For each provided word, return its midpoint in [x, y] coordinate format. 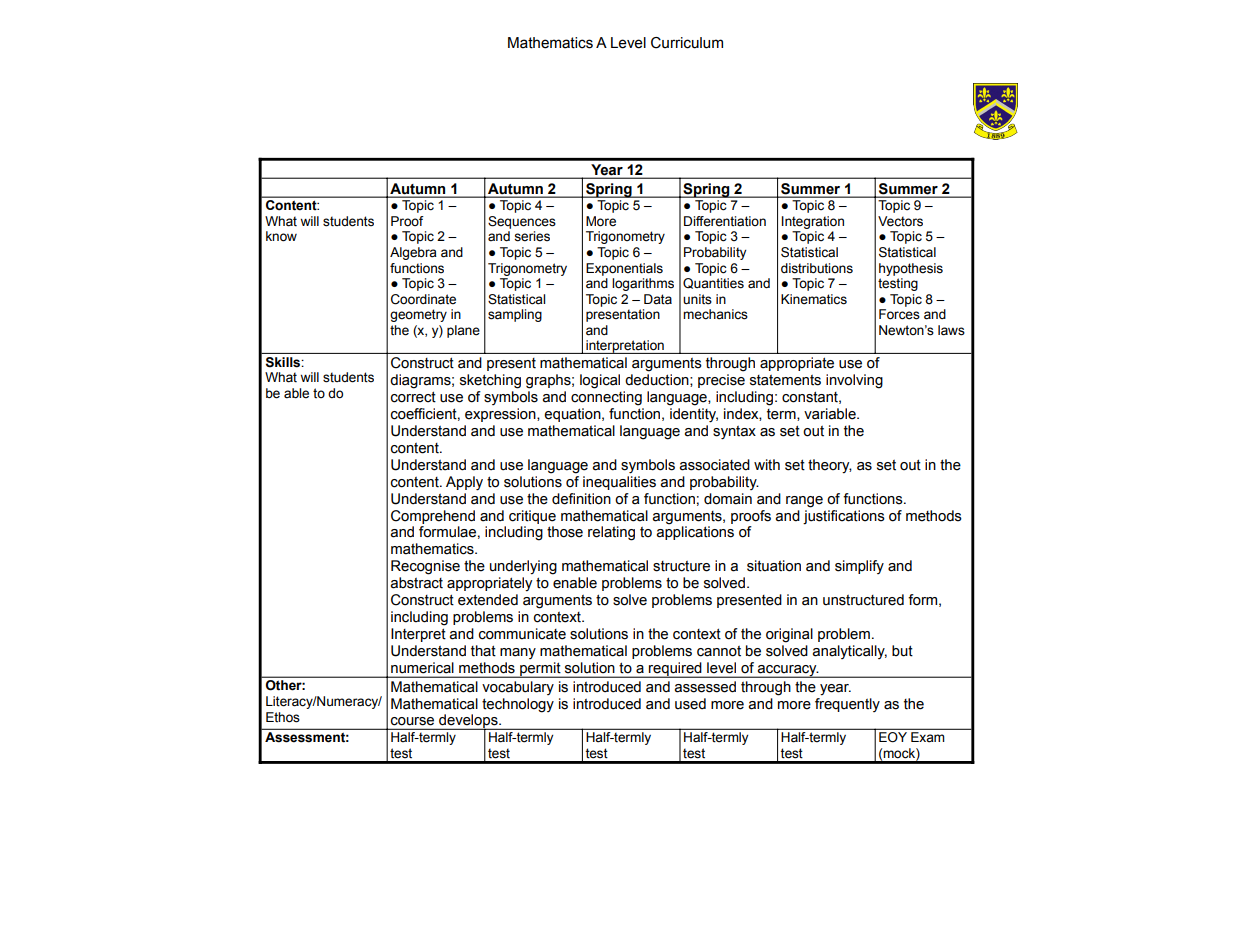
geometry [418, 315]
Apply [464, 483]
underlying [523, 567]
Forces [899, 314]
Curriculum [687, 43]
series [532, 236]
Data [658, 299]
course [412, 721]
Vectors [900, 221]
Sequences [522, 222]
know [281, 236]
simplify [859, 567]
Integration [813, 222]
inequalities [619, 481]
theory [830, 466]
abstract [416, 583]
